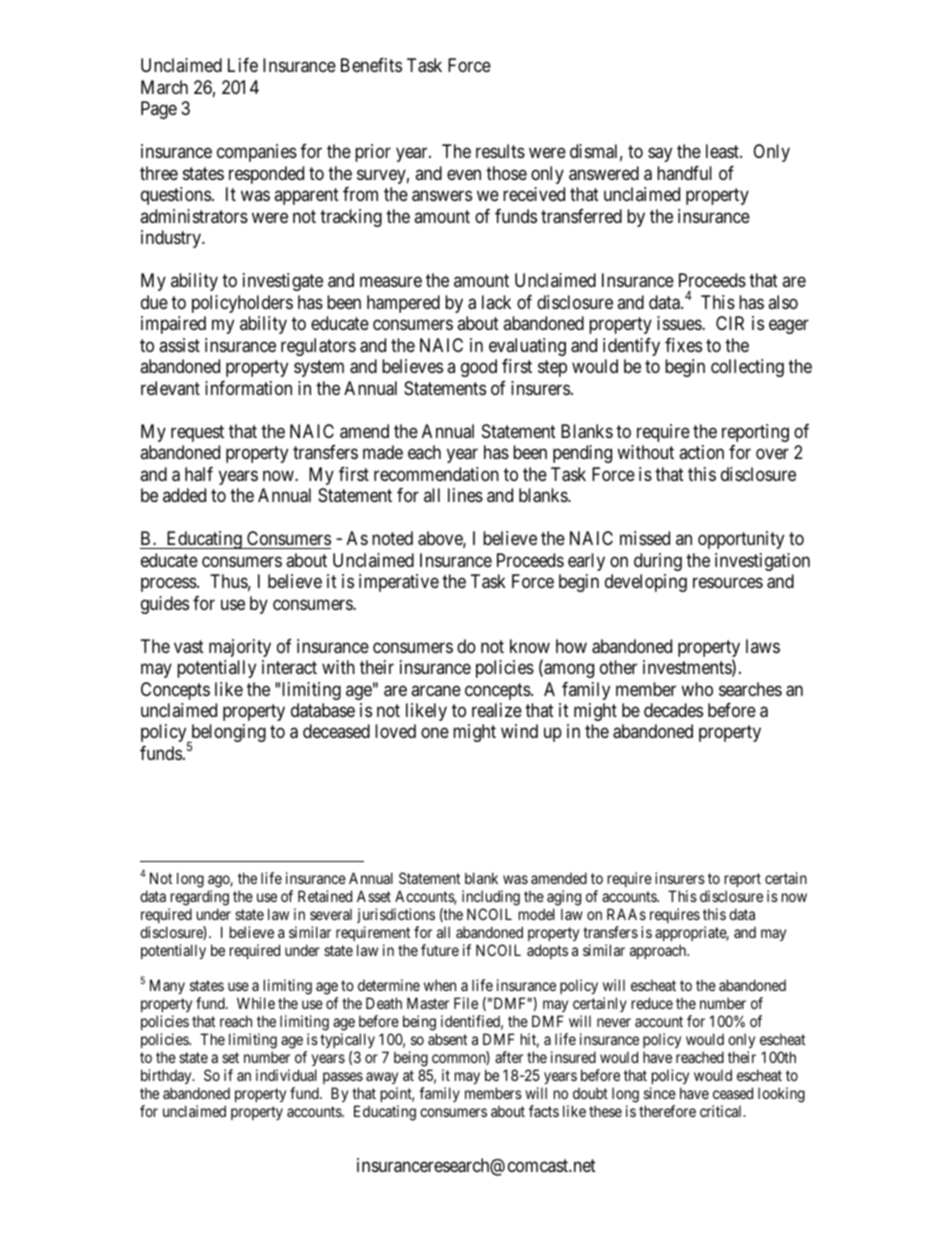  I want to click on majority, so click(240, 648).
